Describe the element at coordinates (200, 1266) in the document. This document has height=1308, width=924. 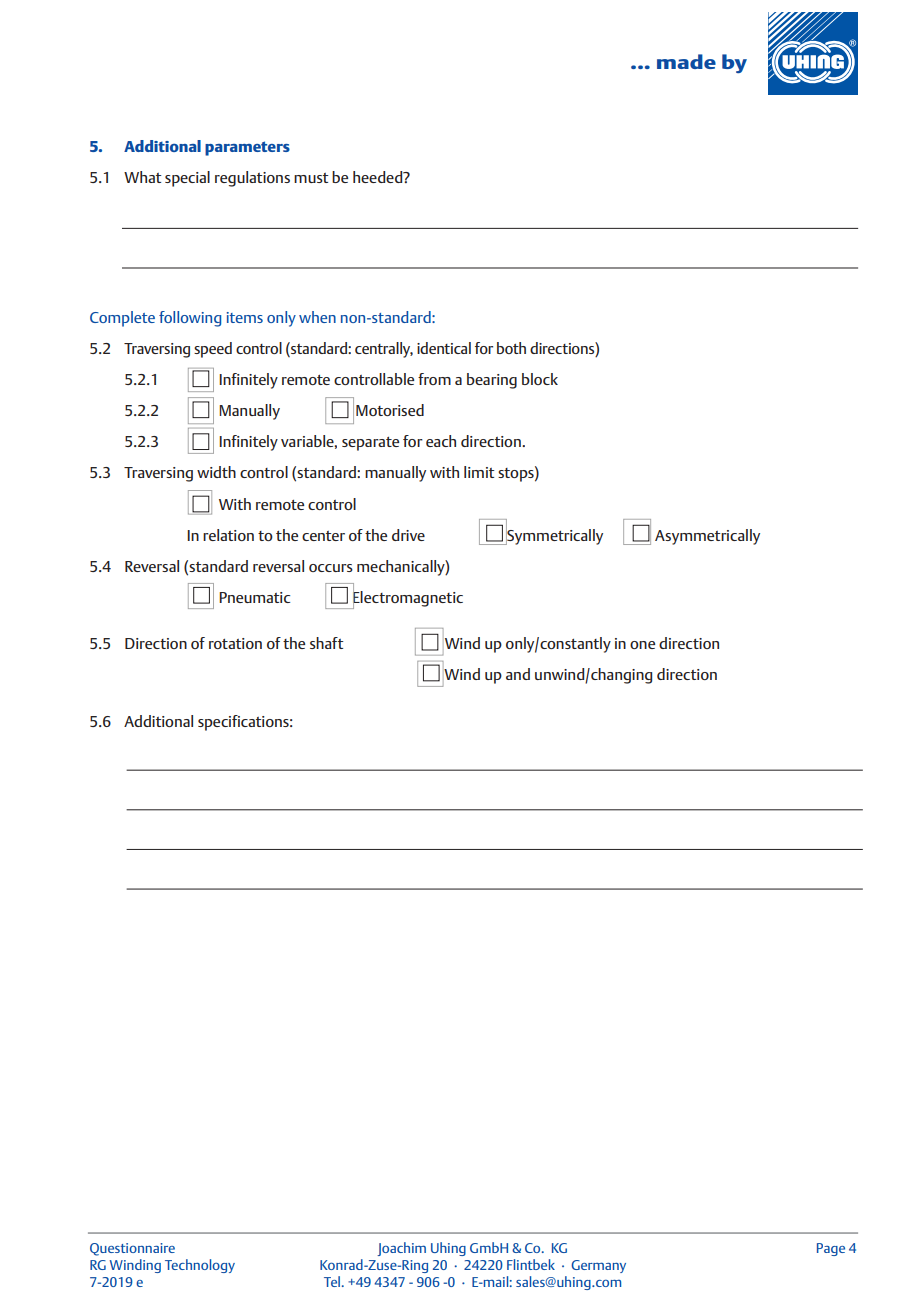
I see `Technology` at that location.
